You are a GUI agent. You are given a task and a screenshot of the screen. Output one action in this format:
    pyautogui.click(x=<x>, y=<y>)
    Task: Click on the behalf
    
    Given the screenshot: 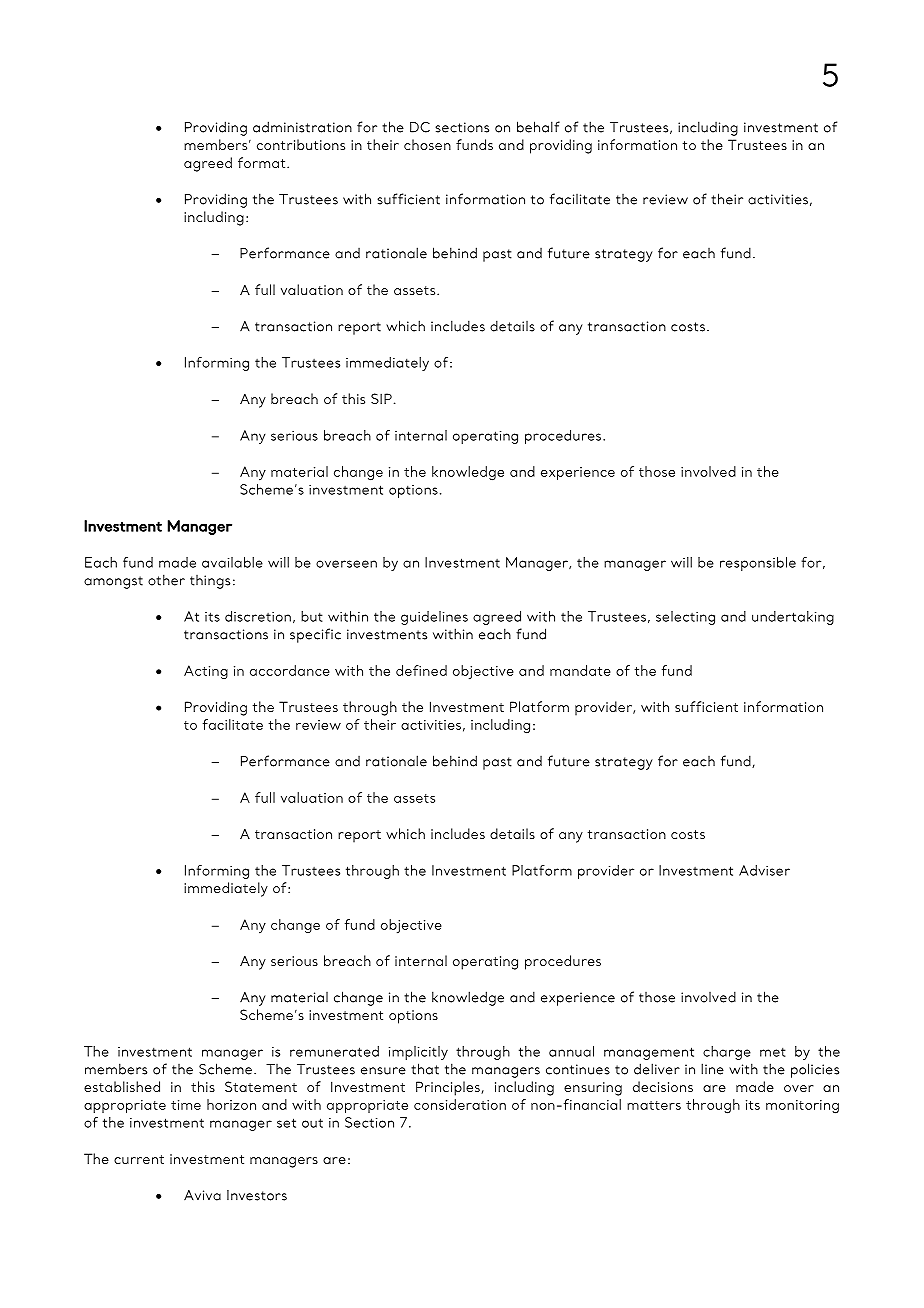 What is the action you would take?
    pyautogui.click(x=538, y=127)
